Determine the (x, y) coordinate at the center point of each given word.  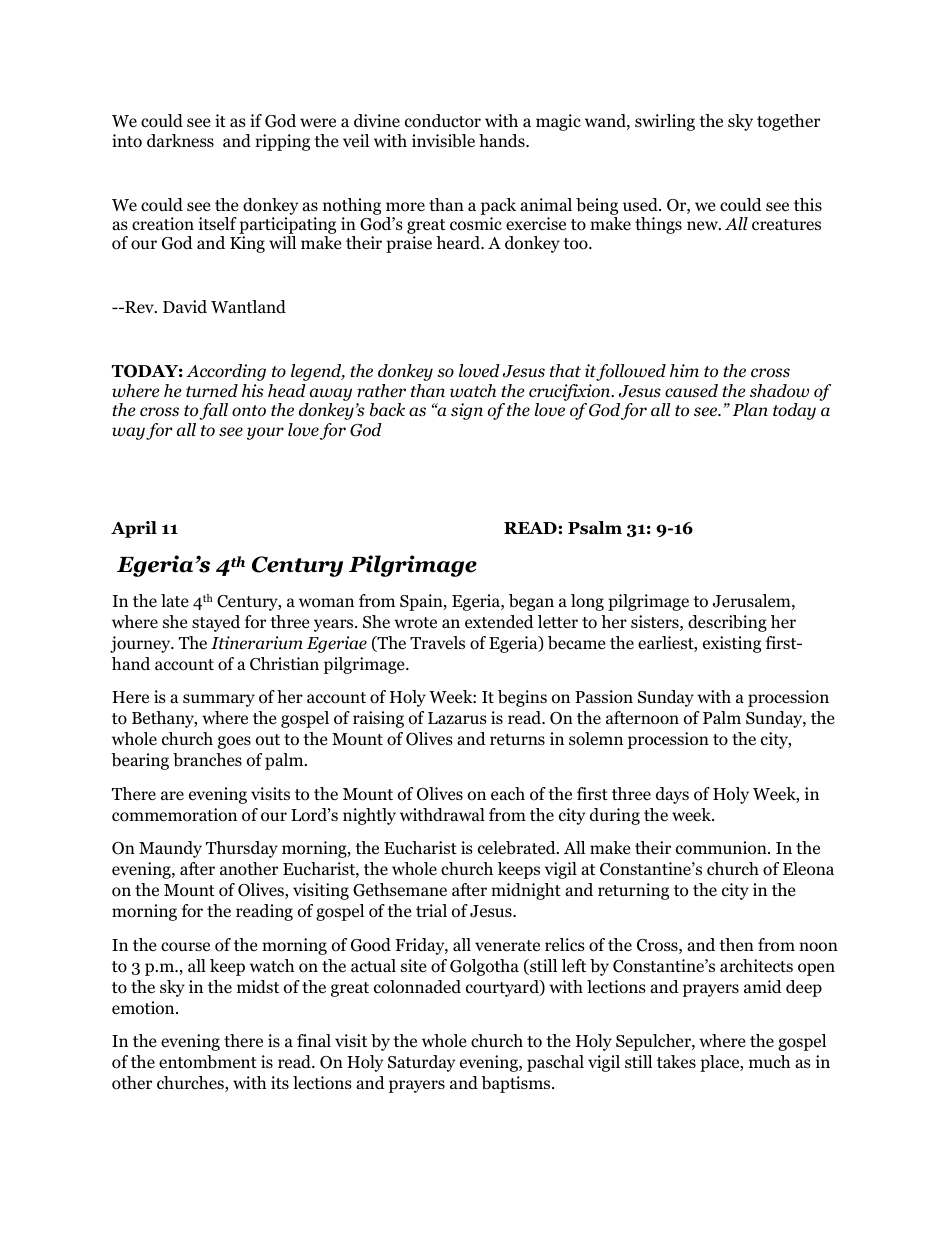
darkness (180, 141)
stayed (216, 623)
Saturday (421, 1063)
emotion (144, 1008)
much (769, 1061)
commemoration (174, 815)
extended (499, 621)
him (684, 370)
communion (722, 848)
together (788, 122)
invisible (443, 141)
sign (467, 411)
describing (727, 623)
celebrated (518, 848)
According (226, 372)
